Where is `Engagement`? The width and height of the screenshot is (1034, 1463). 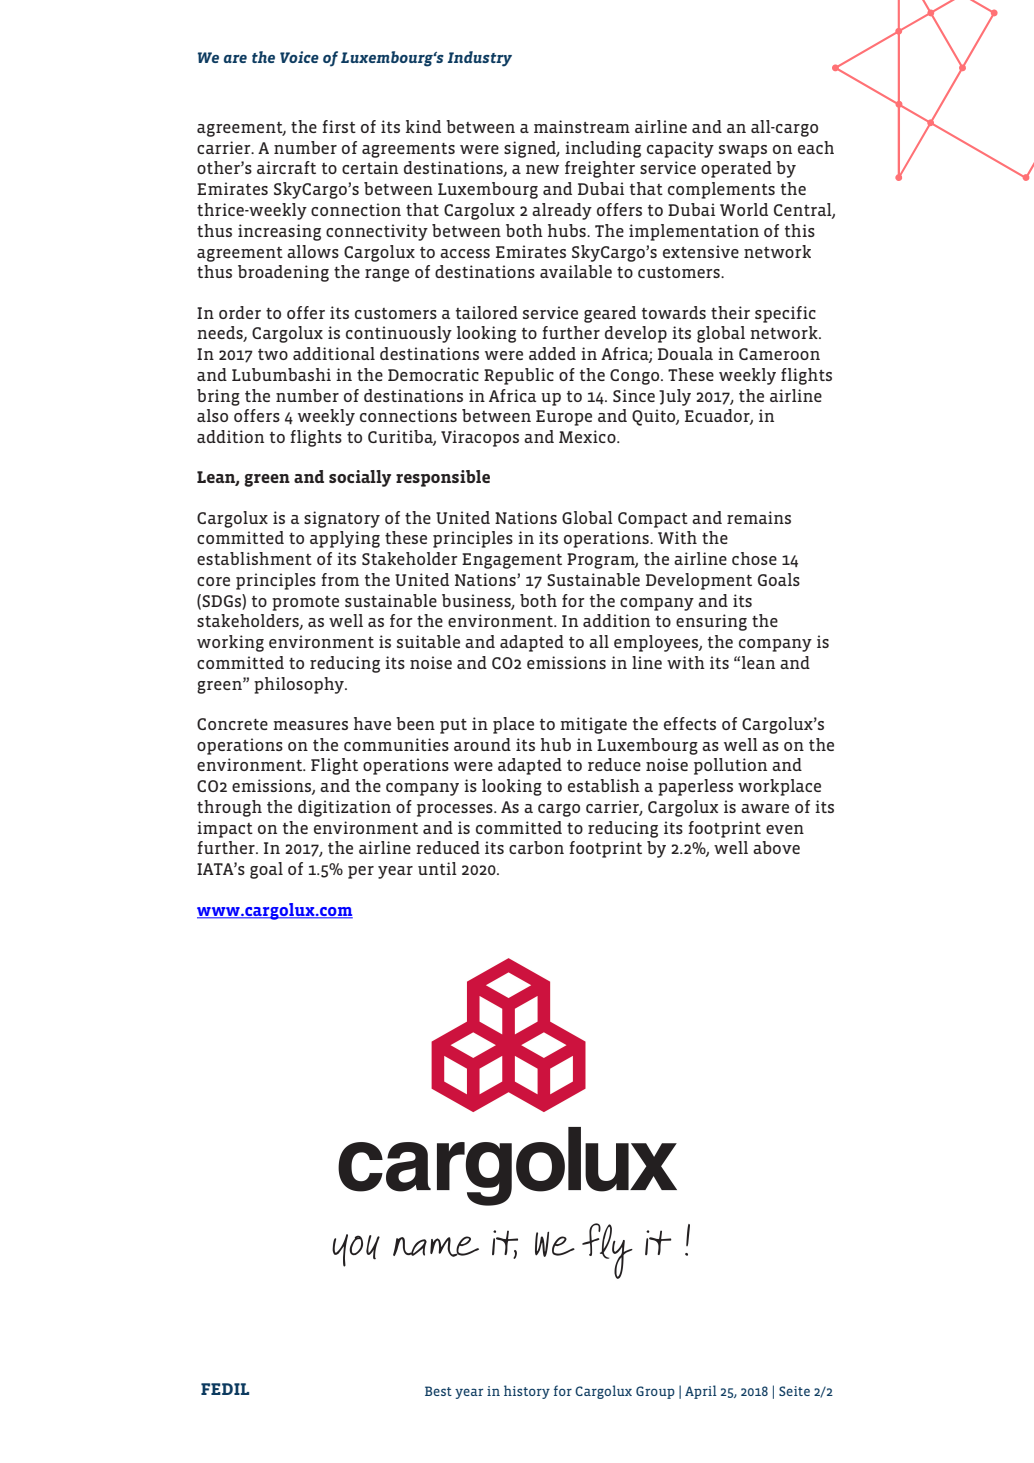 Engagement is located at coordinates (512, 561).
